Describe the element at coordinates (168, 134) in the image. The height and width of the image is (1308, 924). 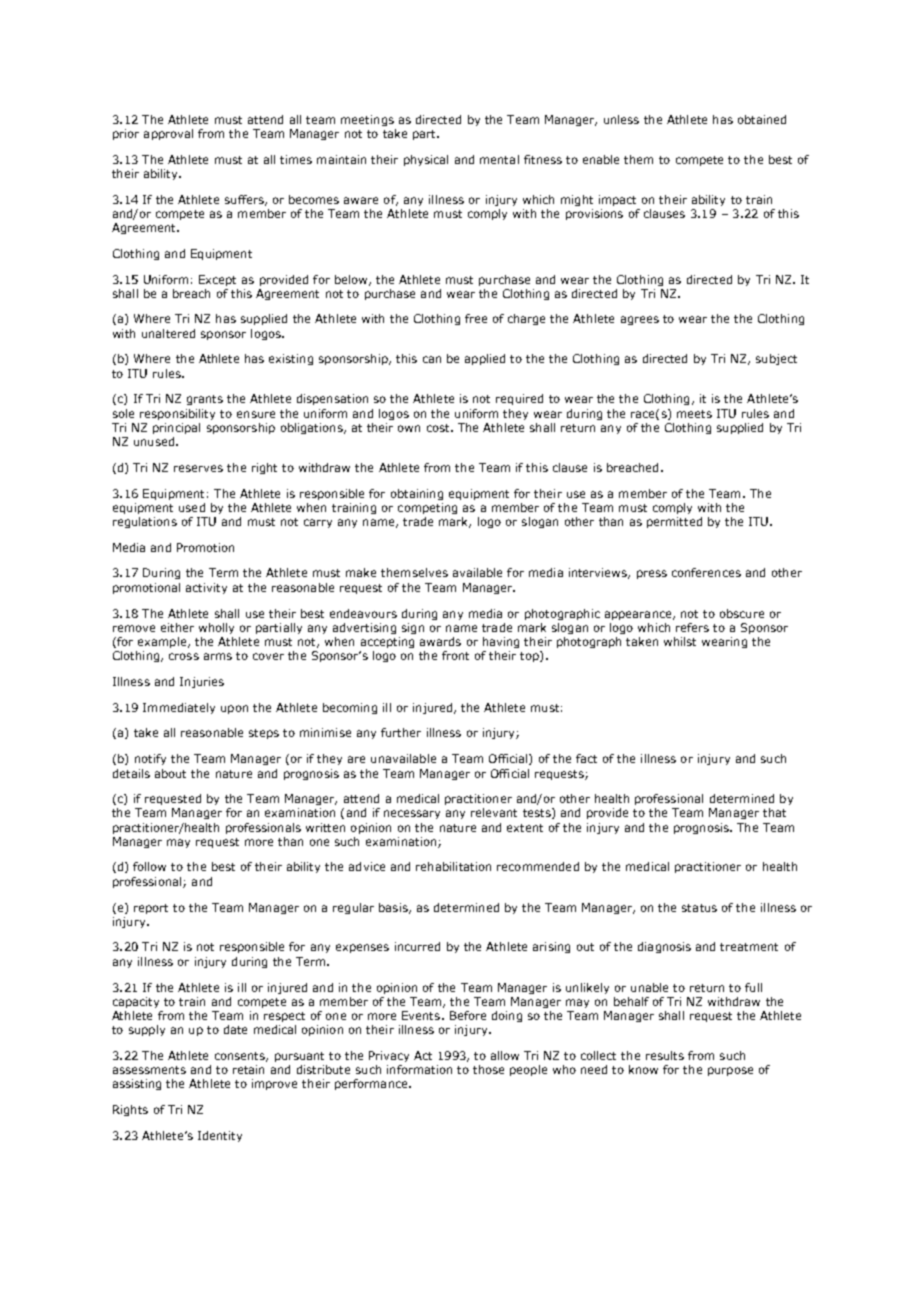
I see `approval` at that location.
